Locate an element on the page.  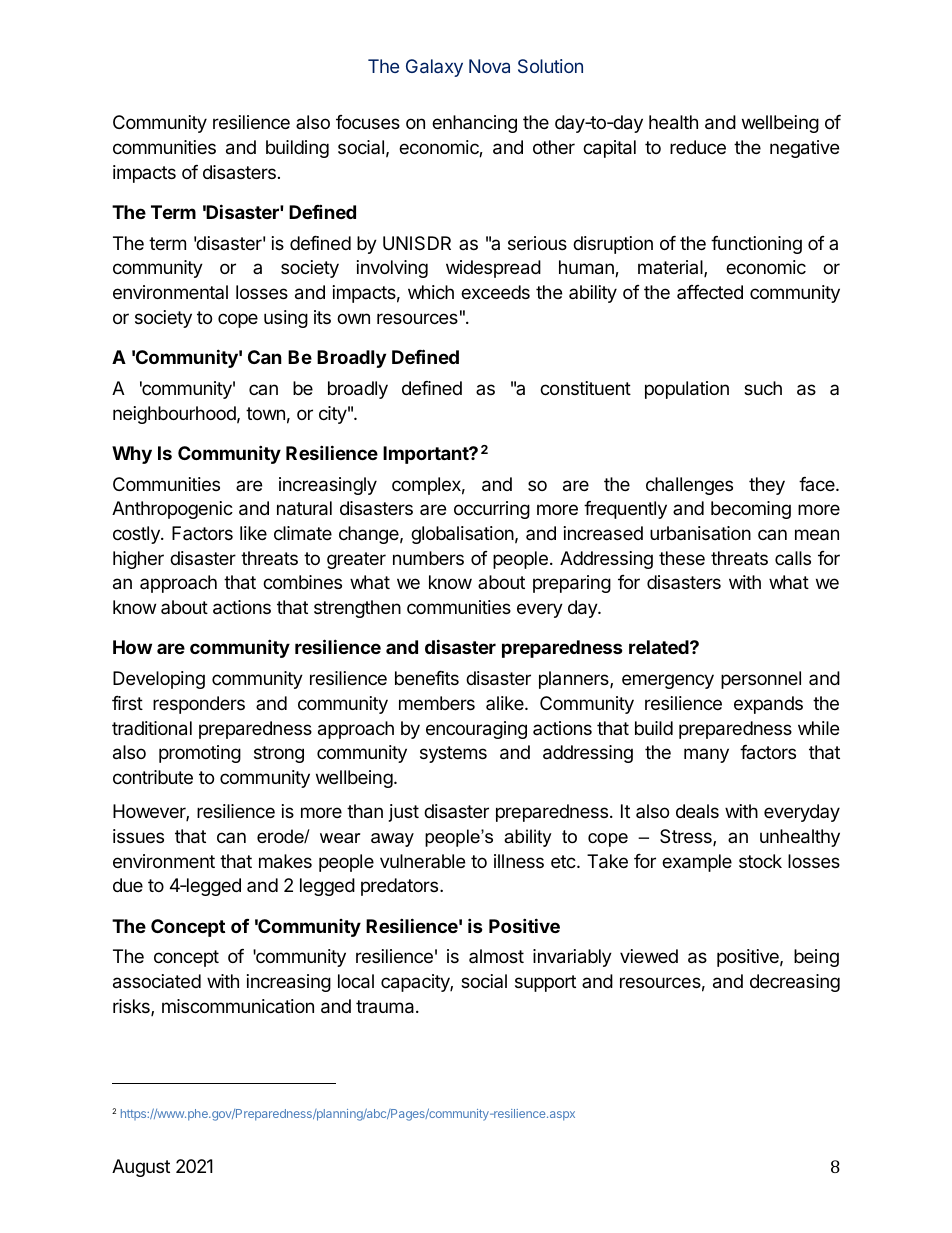
associated is located at coordinates (157, 981).
